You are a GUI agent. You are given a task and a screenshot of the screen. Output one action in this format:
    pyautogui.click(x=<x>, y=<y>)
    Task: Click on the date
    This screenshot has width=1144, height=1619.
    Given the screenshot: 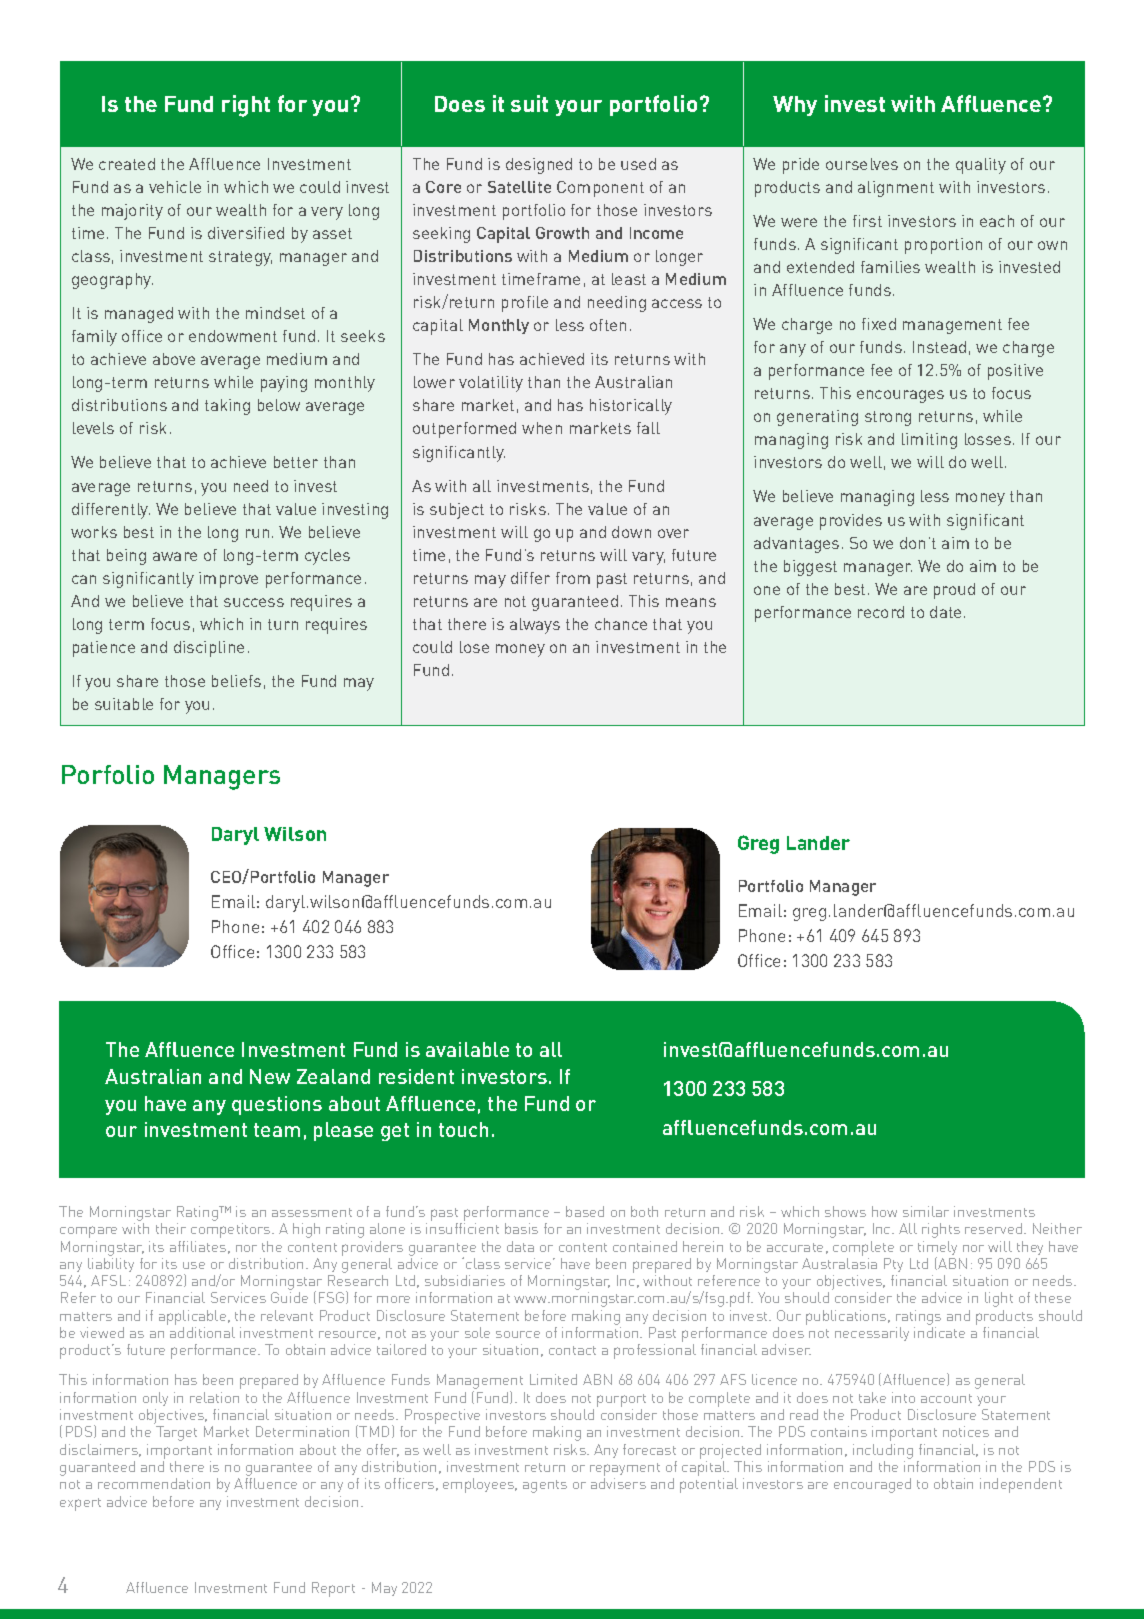 What is the action you would take?
    pyautogui.click(x=945, y=612)
